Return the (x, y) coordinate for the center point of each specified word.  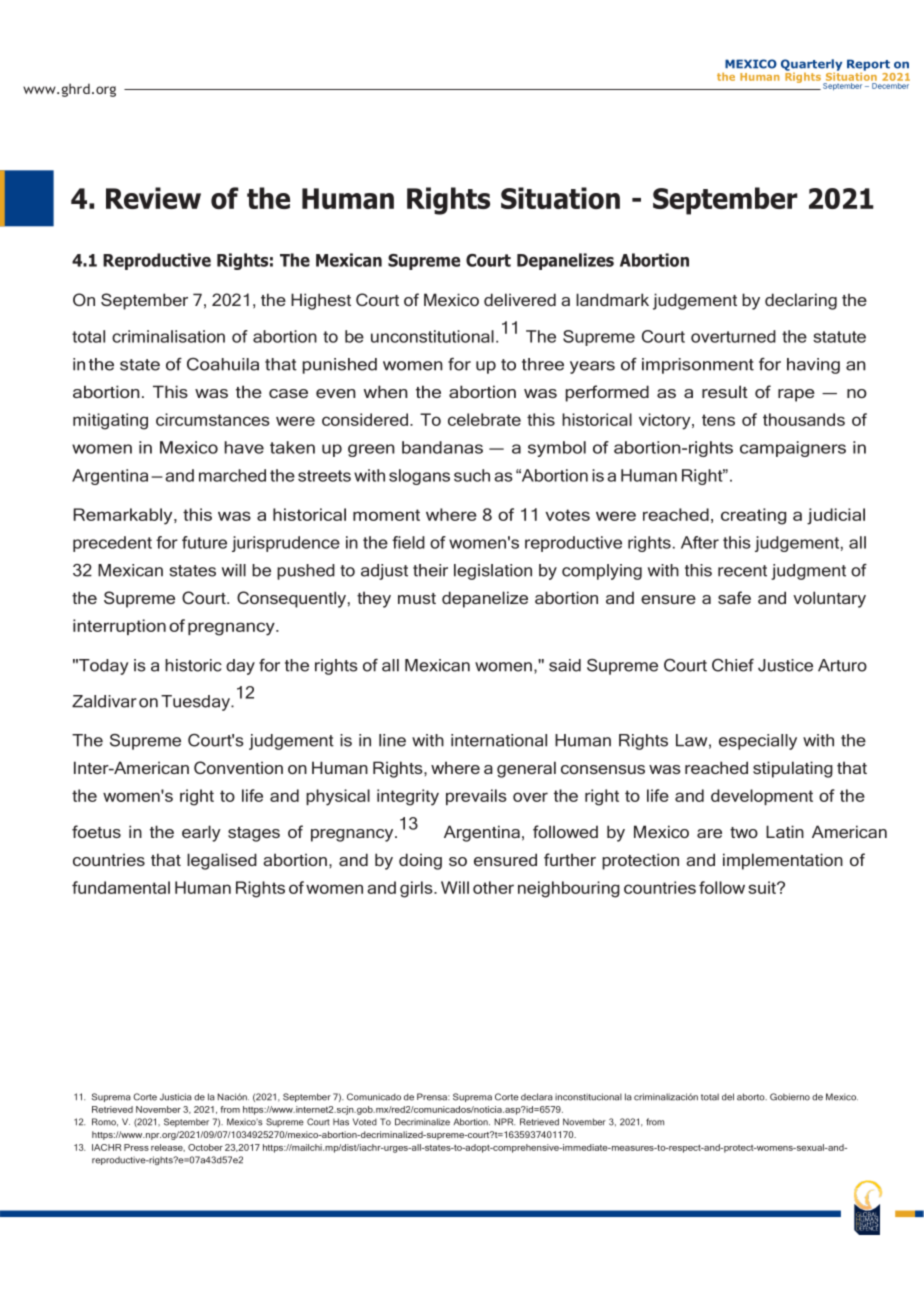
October (205, 1147)
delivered (520, 299)
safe (734, 597)
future (204, 542)
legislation (493, 572)
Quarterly (811, 66)
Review (153, 198)
